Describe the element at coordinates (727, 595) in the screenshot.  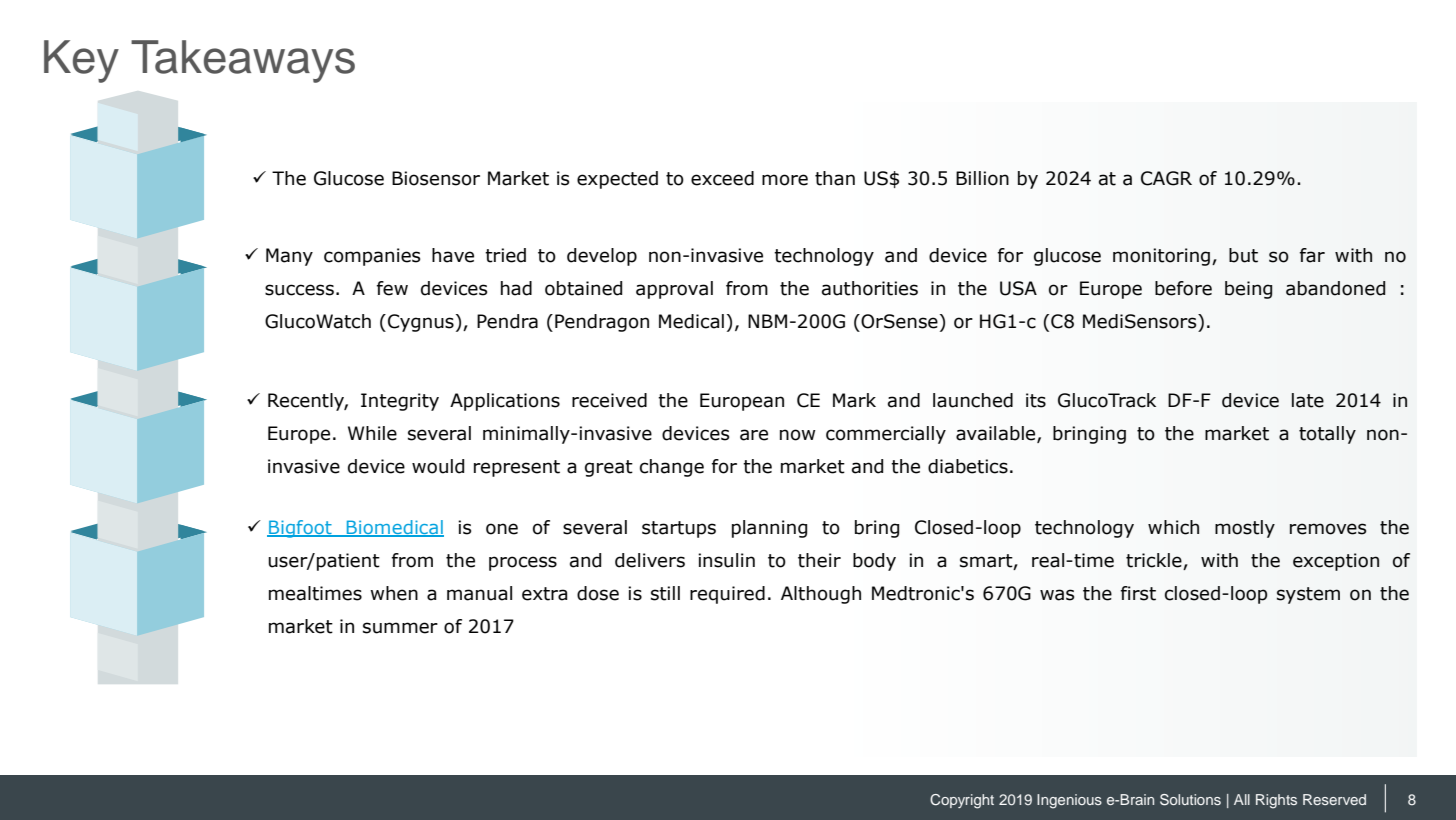
I see `required` at that location.
